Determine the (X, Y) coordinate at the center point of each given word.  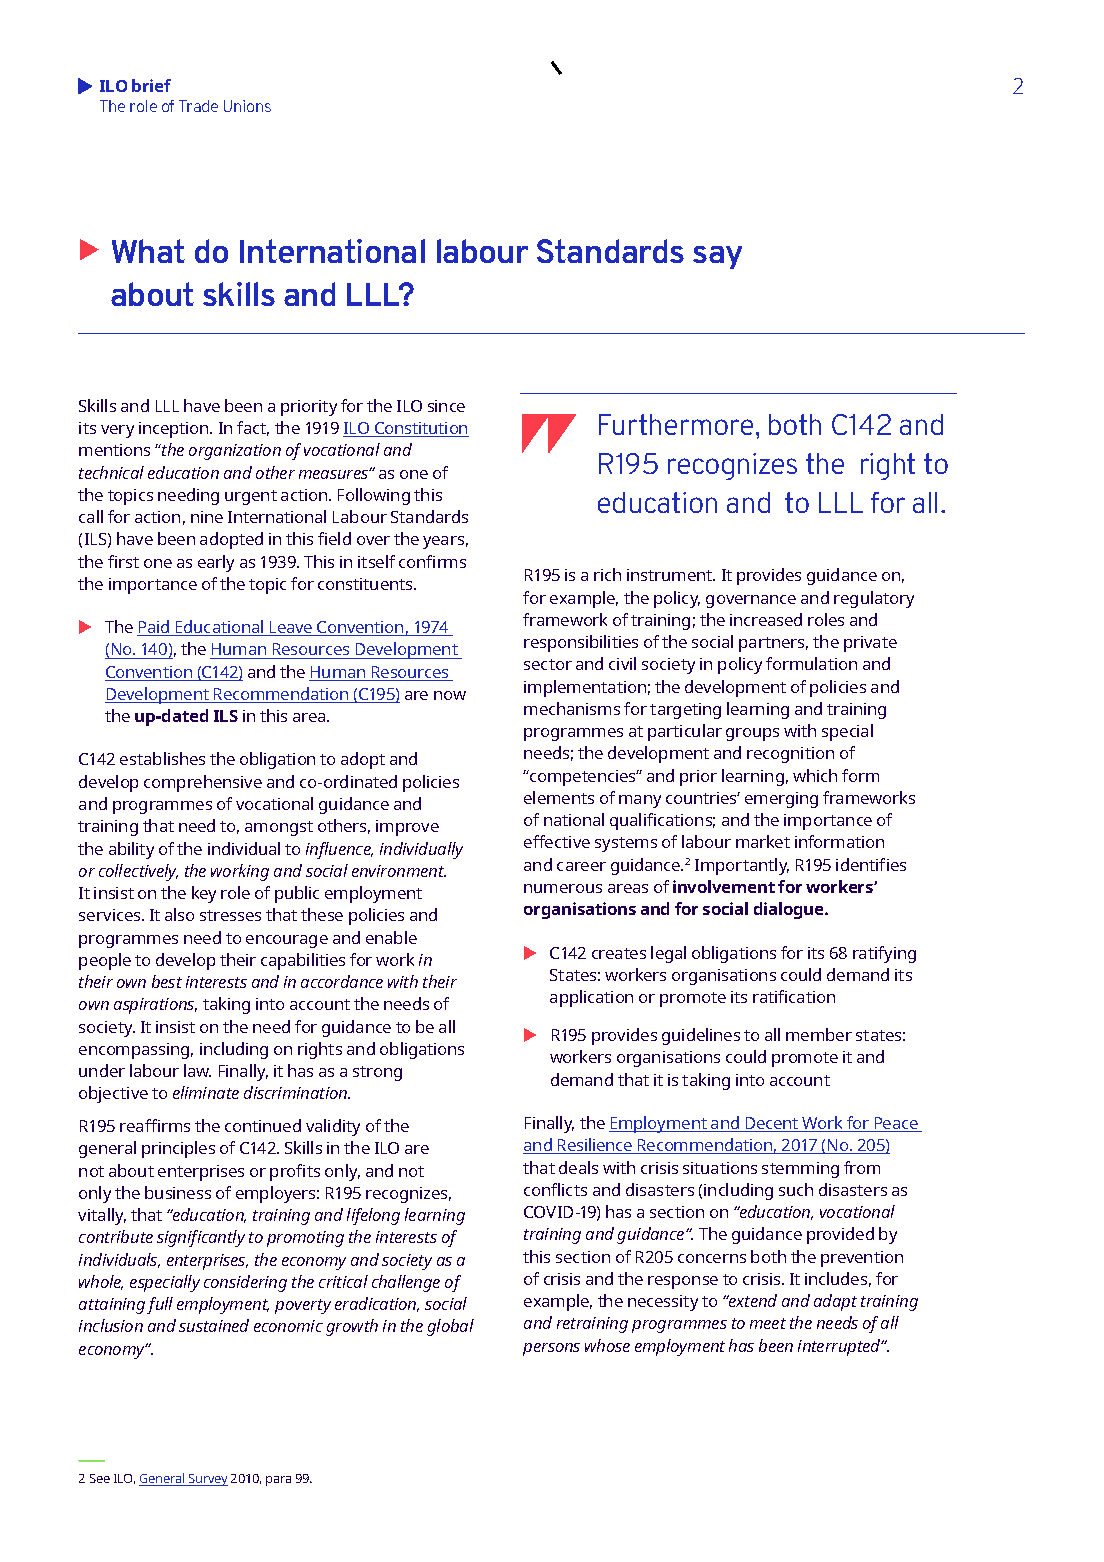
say (717, 257)
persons (551, 1349)
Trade (198, 106)
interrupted (840, 1347)
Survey (207, 1480)
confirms (432, 561)
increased (766, 619)
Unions (247, 106)
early (216, 563)
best (167, 981)
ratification (794, 996)
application (591, 998)
